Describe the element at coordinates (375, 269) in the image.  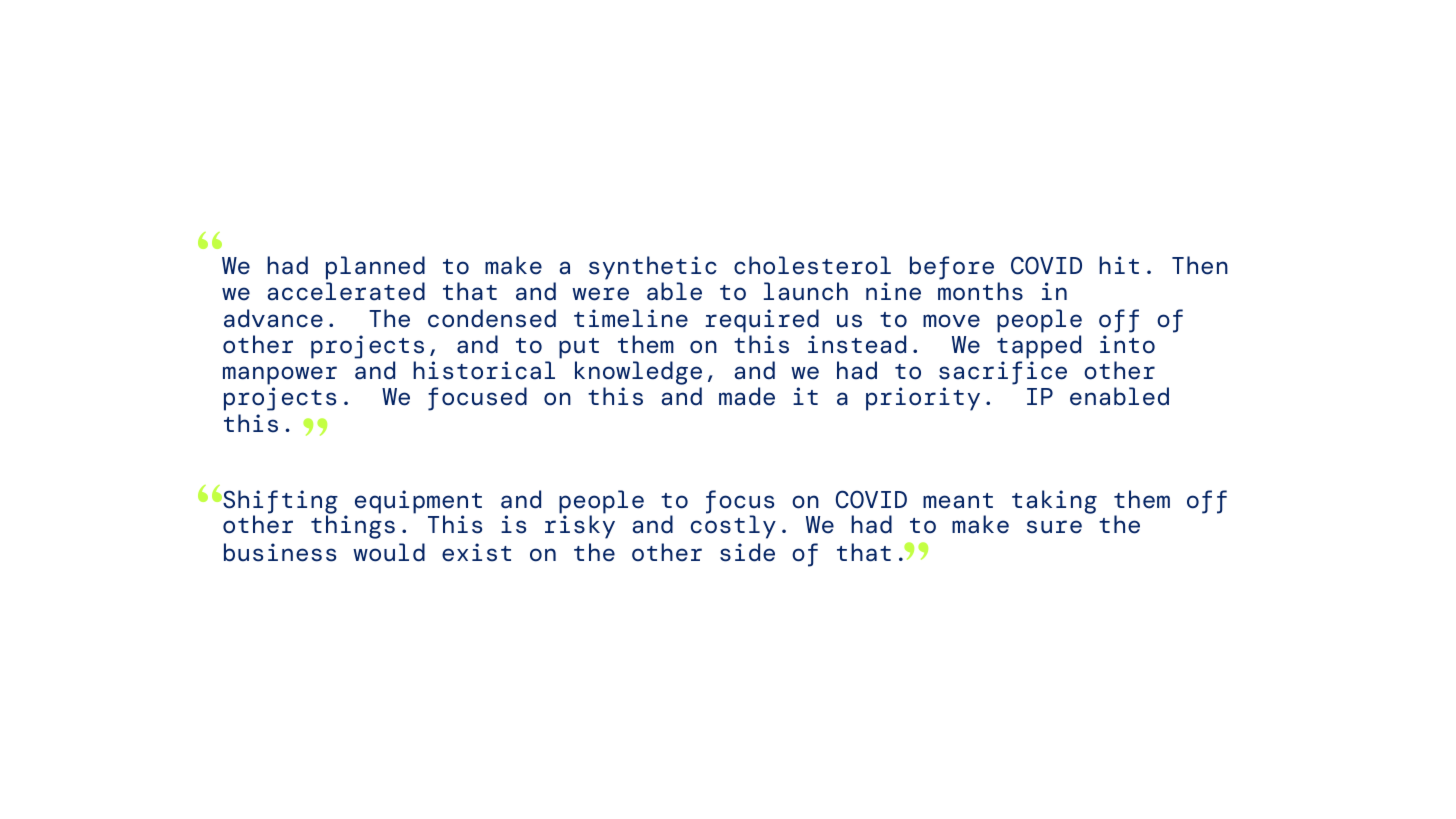
I see `planned` at that location.
